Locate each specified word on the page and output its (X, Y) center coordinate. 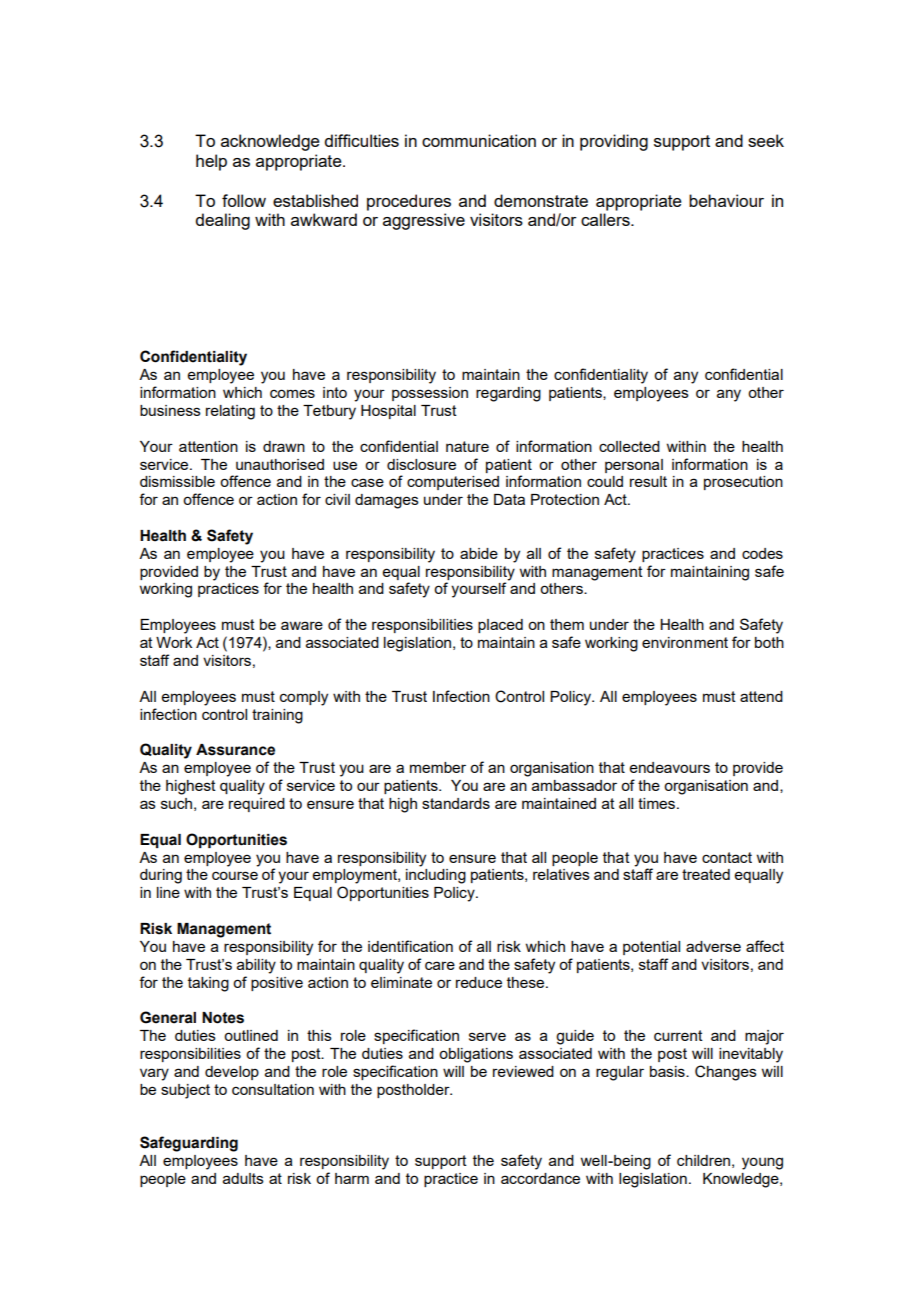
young (762, 1163)
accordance (540, 1178)
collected (629, 446)
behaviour (726, 200)
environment (685, 642)
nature (467, 446)
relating (230, 412)
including (436, 876)
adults (243, 1178)
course (235, 875)
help (211, 162)
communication (479, 140)
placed (500, 626)
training (277, 716)
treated (706, 874)
